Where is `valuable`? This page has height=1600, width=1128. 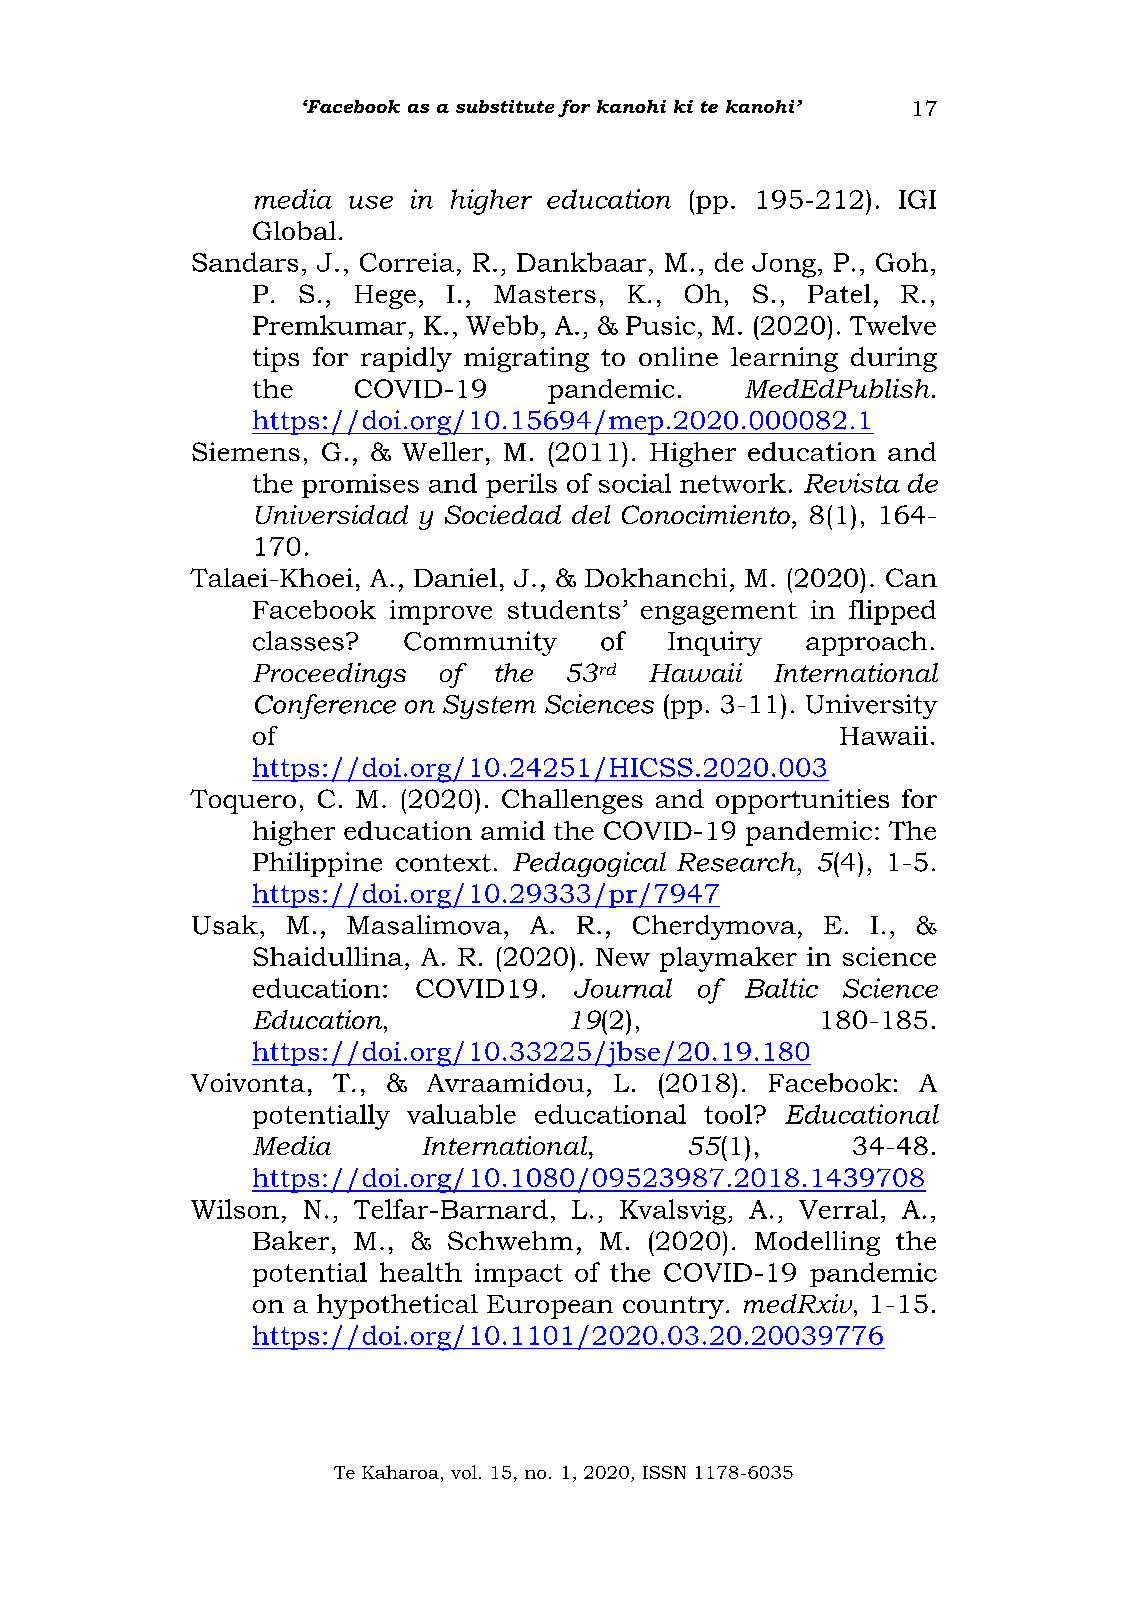 valuable is located at coordinates (461, 1114).
